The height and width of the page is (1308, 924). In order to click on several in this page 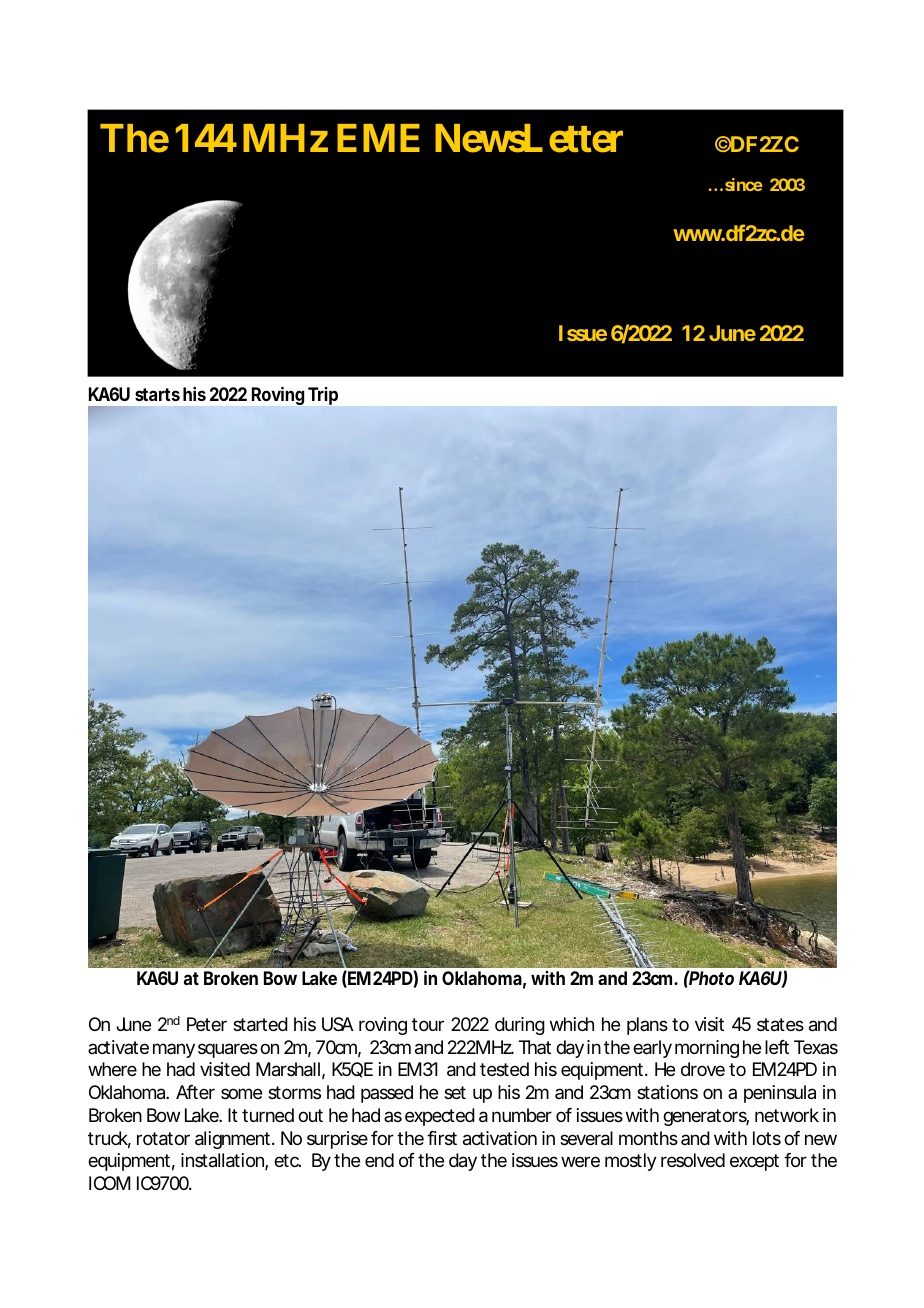, I will do `click(586, 1138)`.
